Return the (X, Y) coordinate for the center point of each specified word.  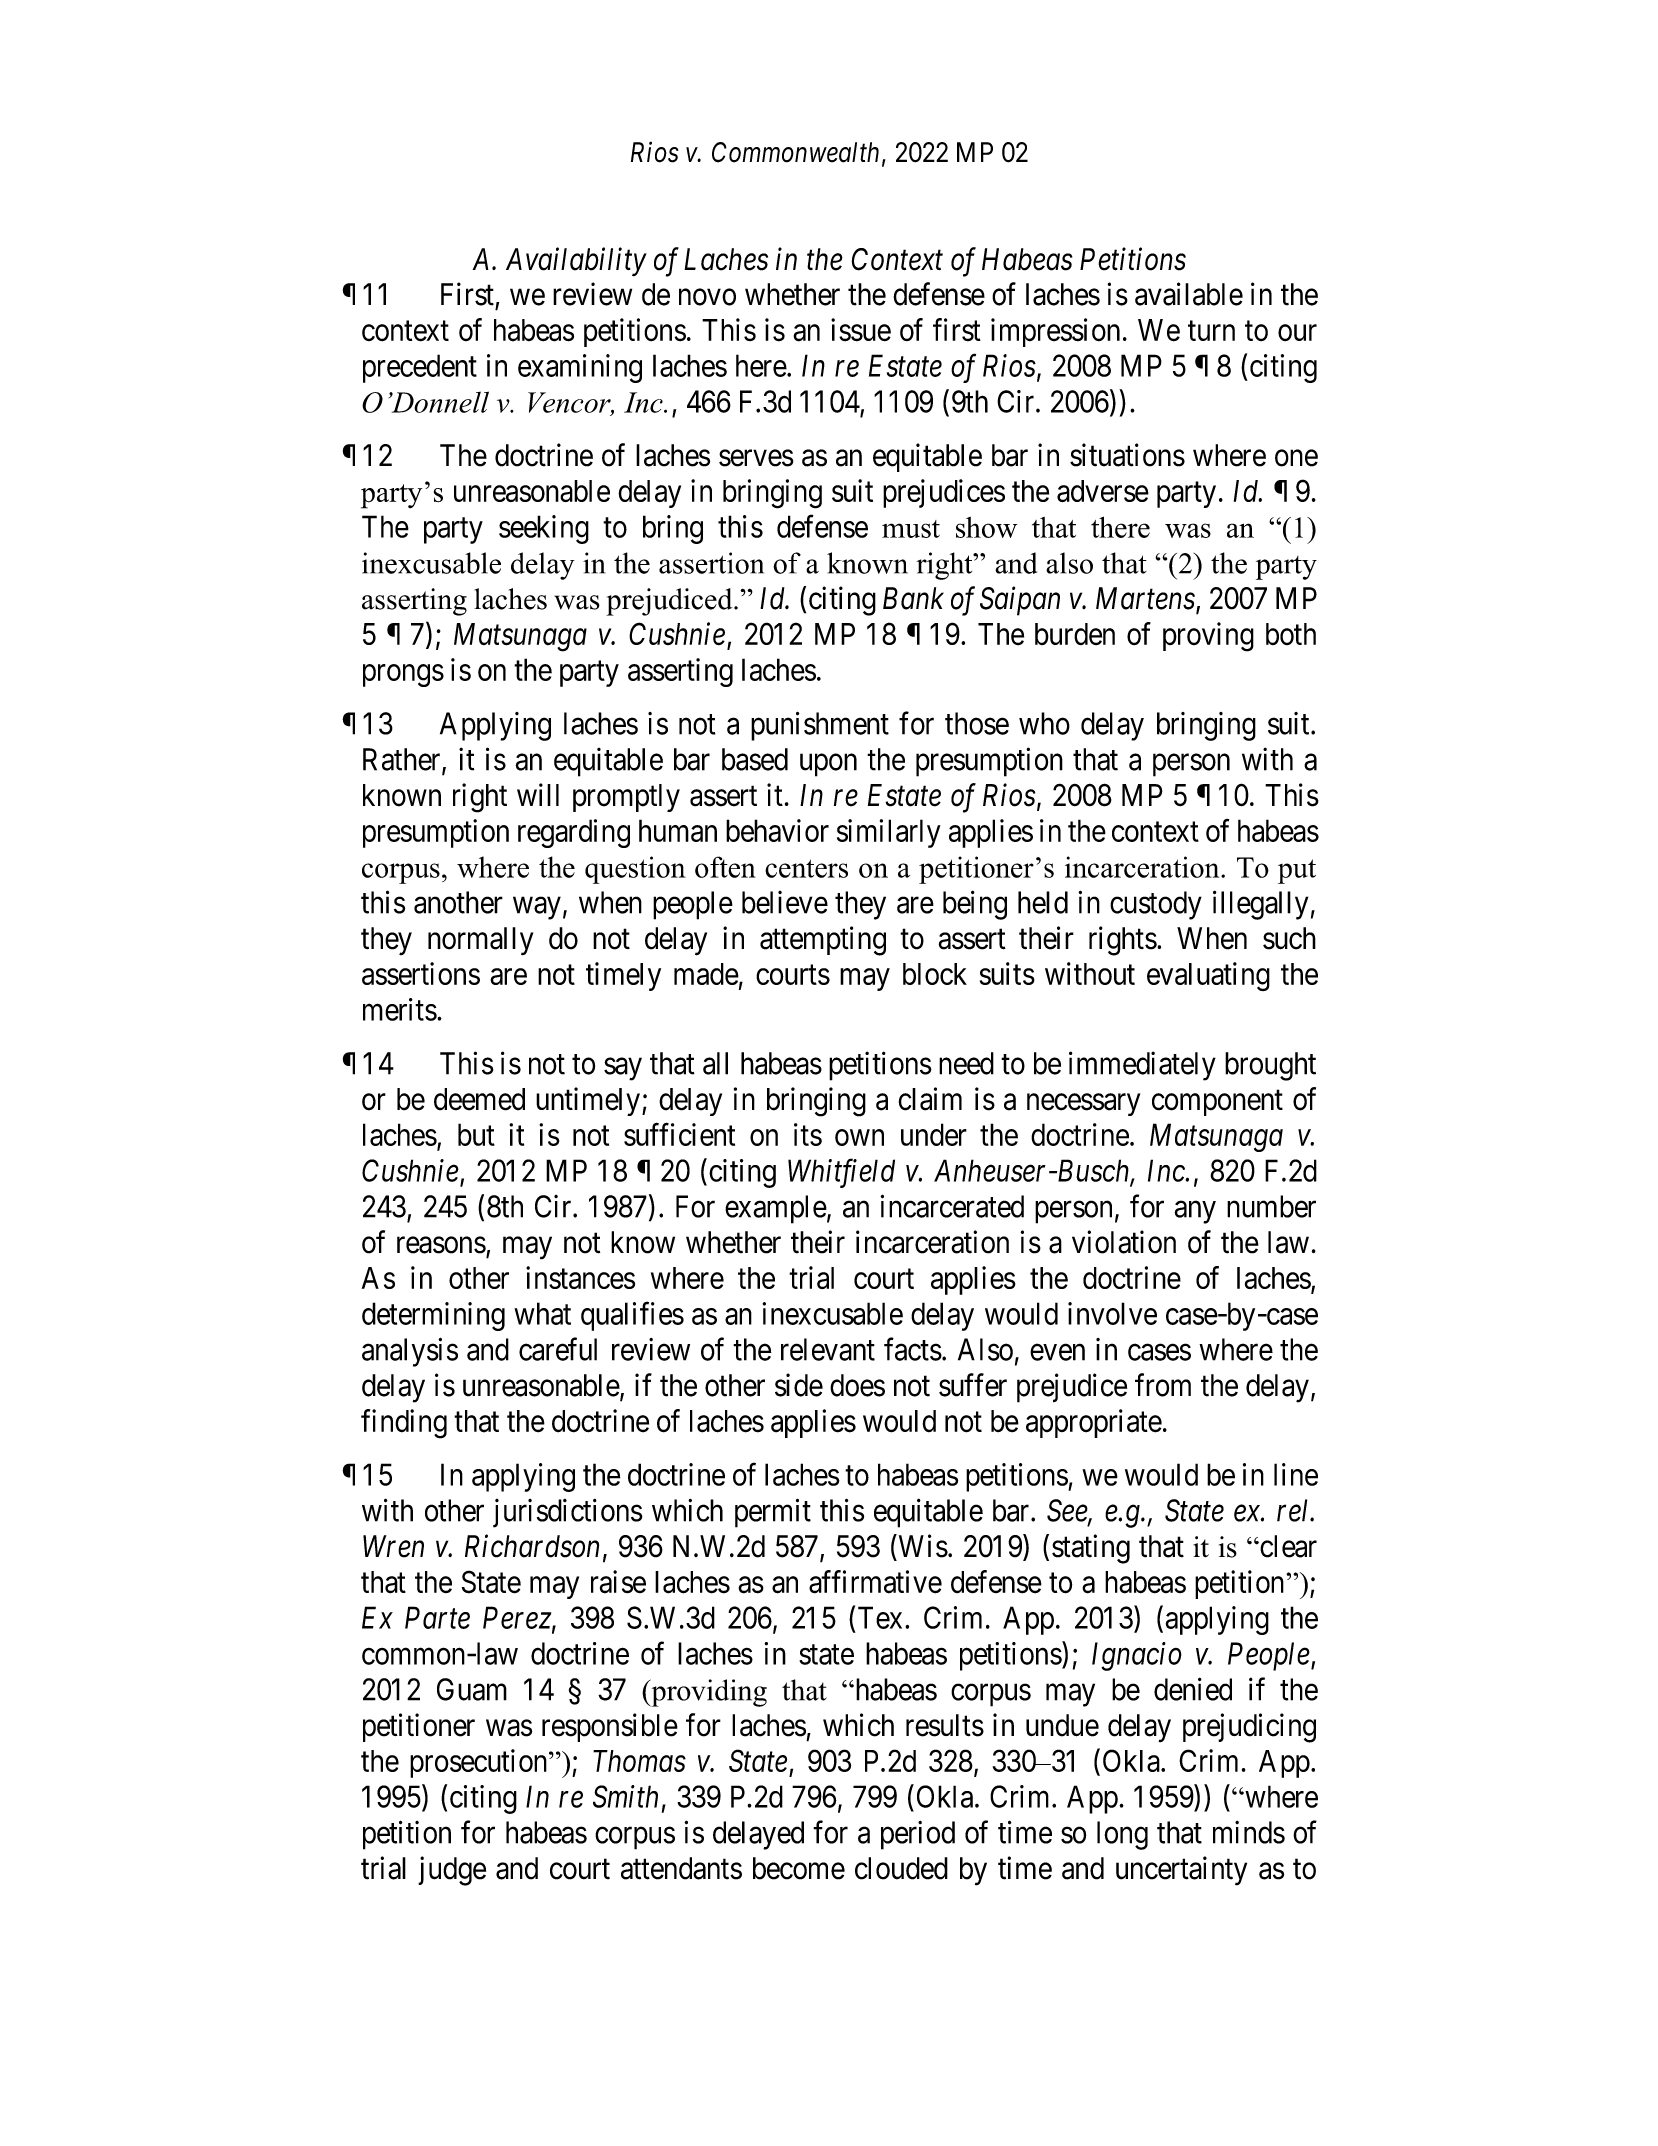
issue (861, 330)
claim (930, 1099)
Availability (576, 262)
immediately (1142, 1066)
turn (1211, 331)
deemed (479, 1099)
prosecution (480, 1763)
